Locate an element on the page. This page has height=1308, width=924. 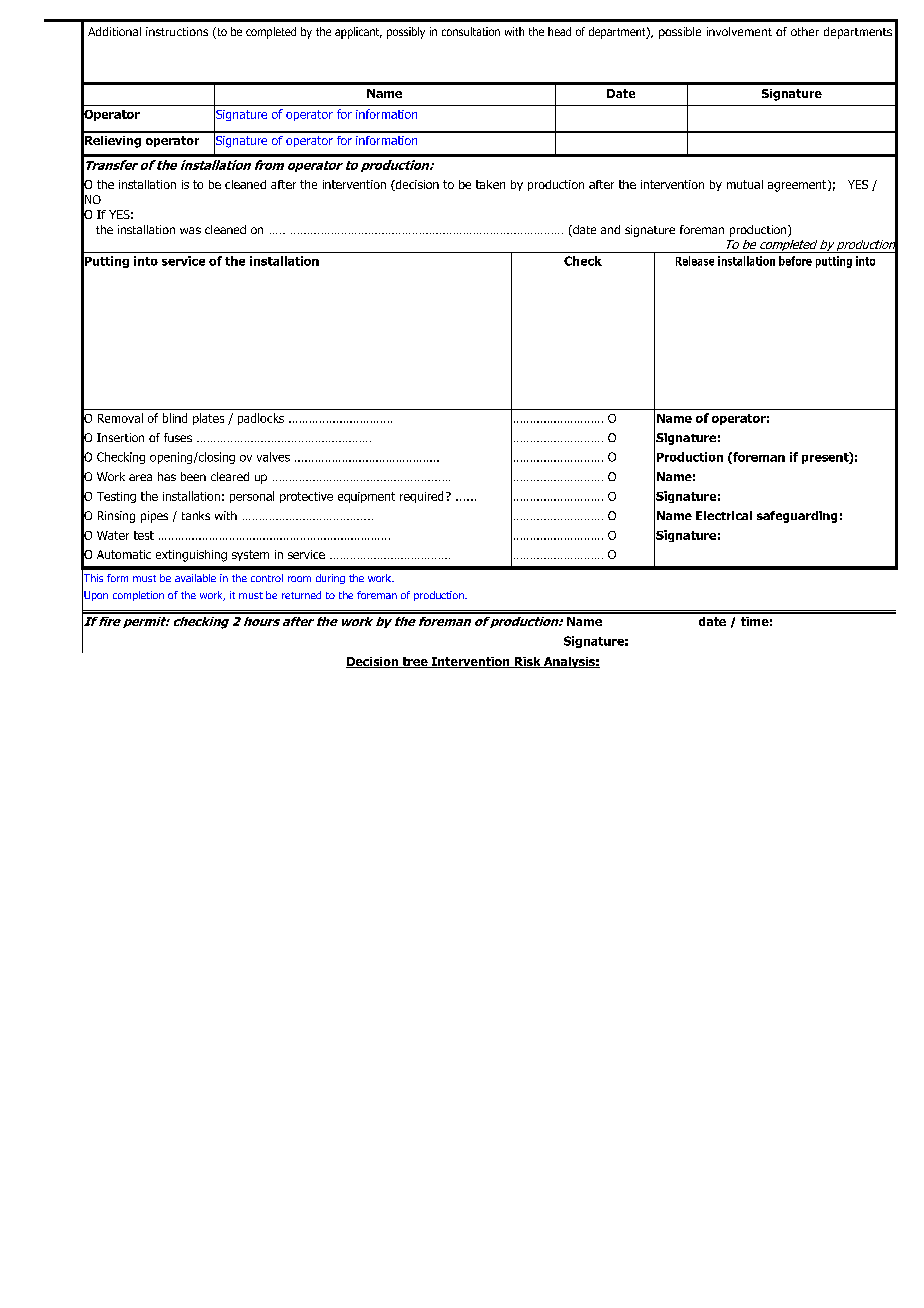
padlocks is located at coordinates (261, 419).
